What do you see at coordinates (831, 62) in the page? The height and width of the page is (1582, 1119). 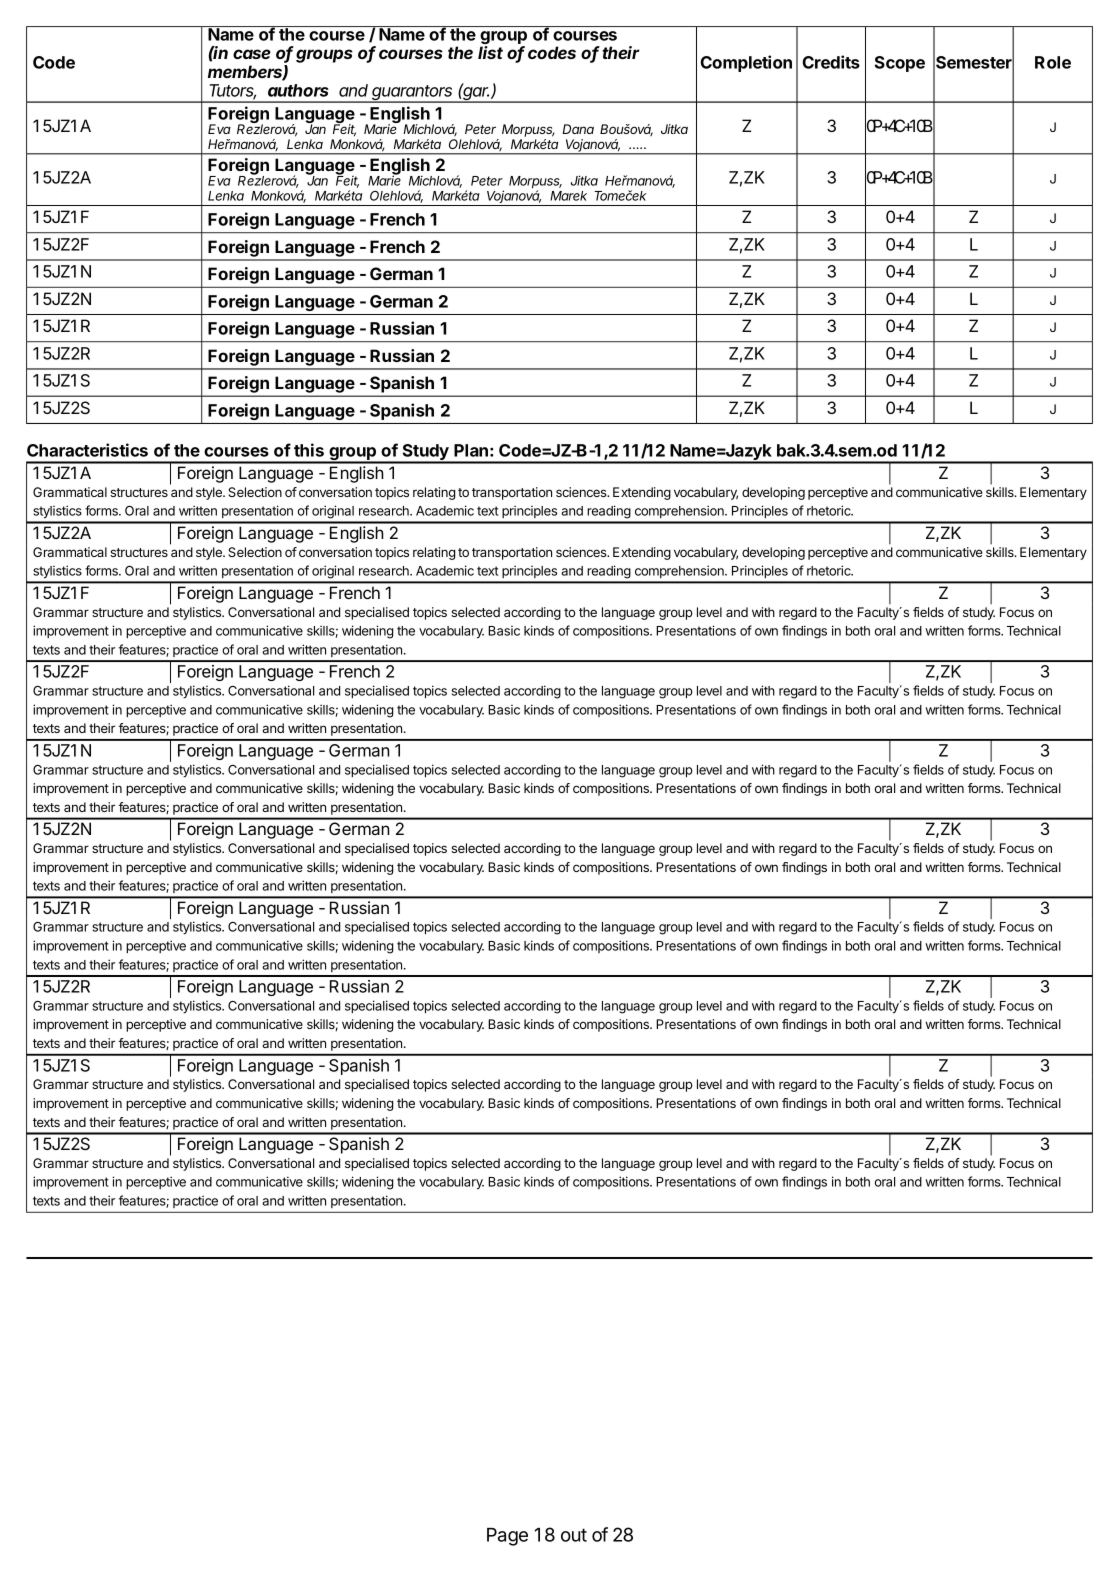 I see `Credits` at bounding box center [831, 62].
